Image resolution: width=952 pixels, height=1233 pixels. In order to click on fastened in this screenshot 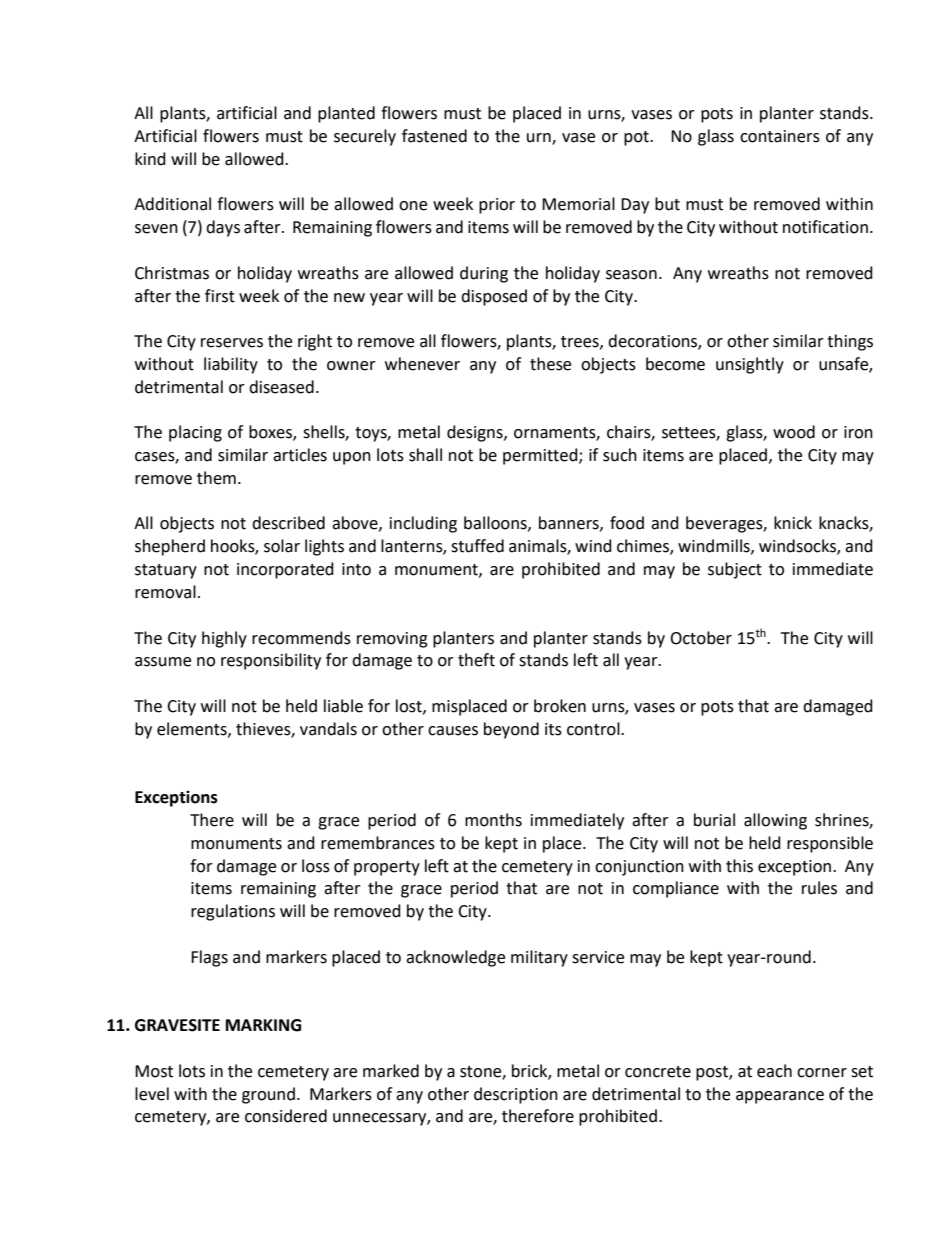, I will do `click(434, 136)`.
